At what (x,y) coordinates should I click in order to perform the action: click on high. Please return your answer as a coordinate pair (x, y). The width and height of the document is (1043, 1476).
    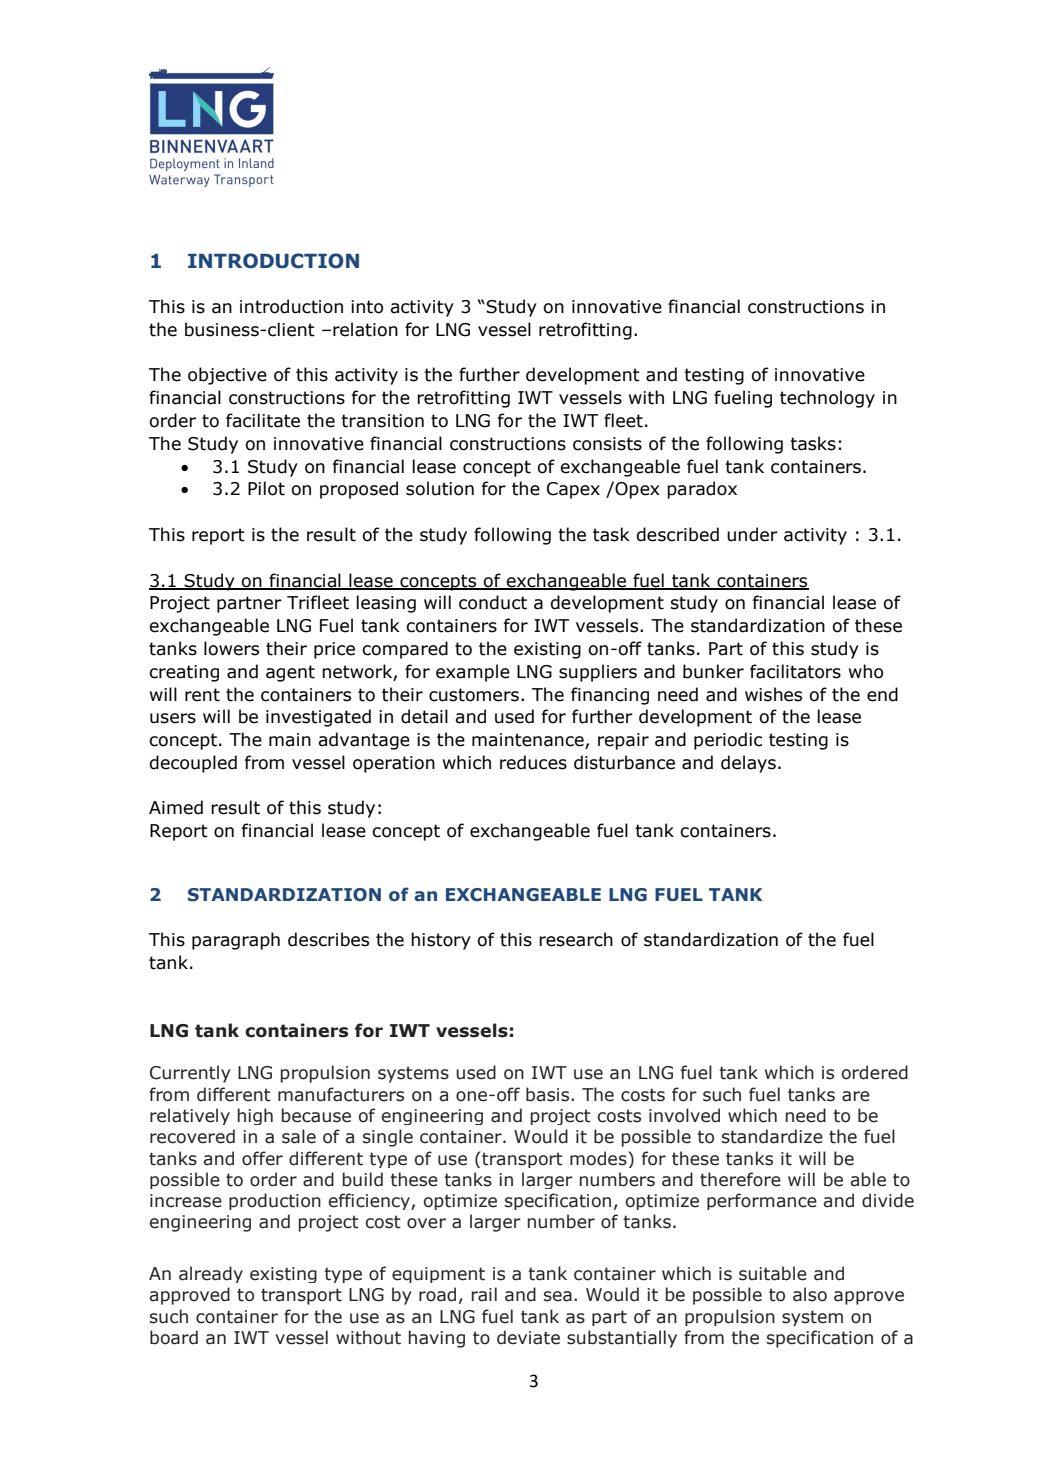
    Looking at the image, I should click on (255, 1116).
